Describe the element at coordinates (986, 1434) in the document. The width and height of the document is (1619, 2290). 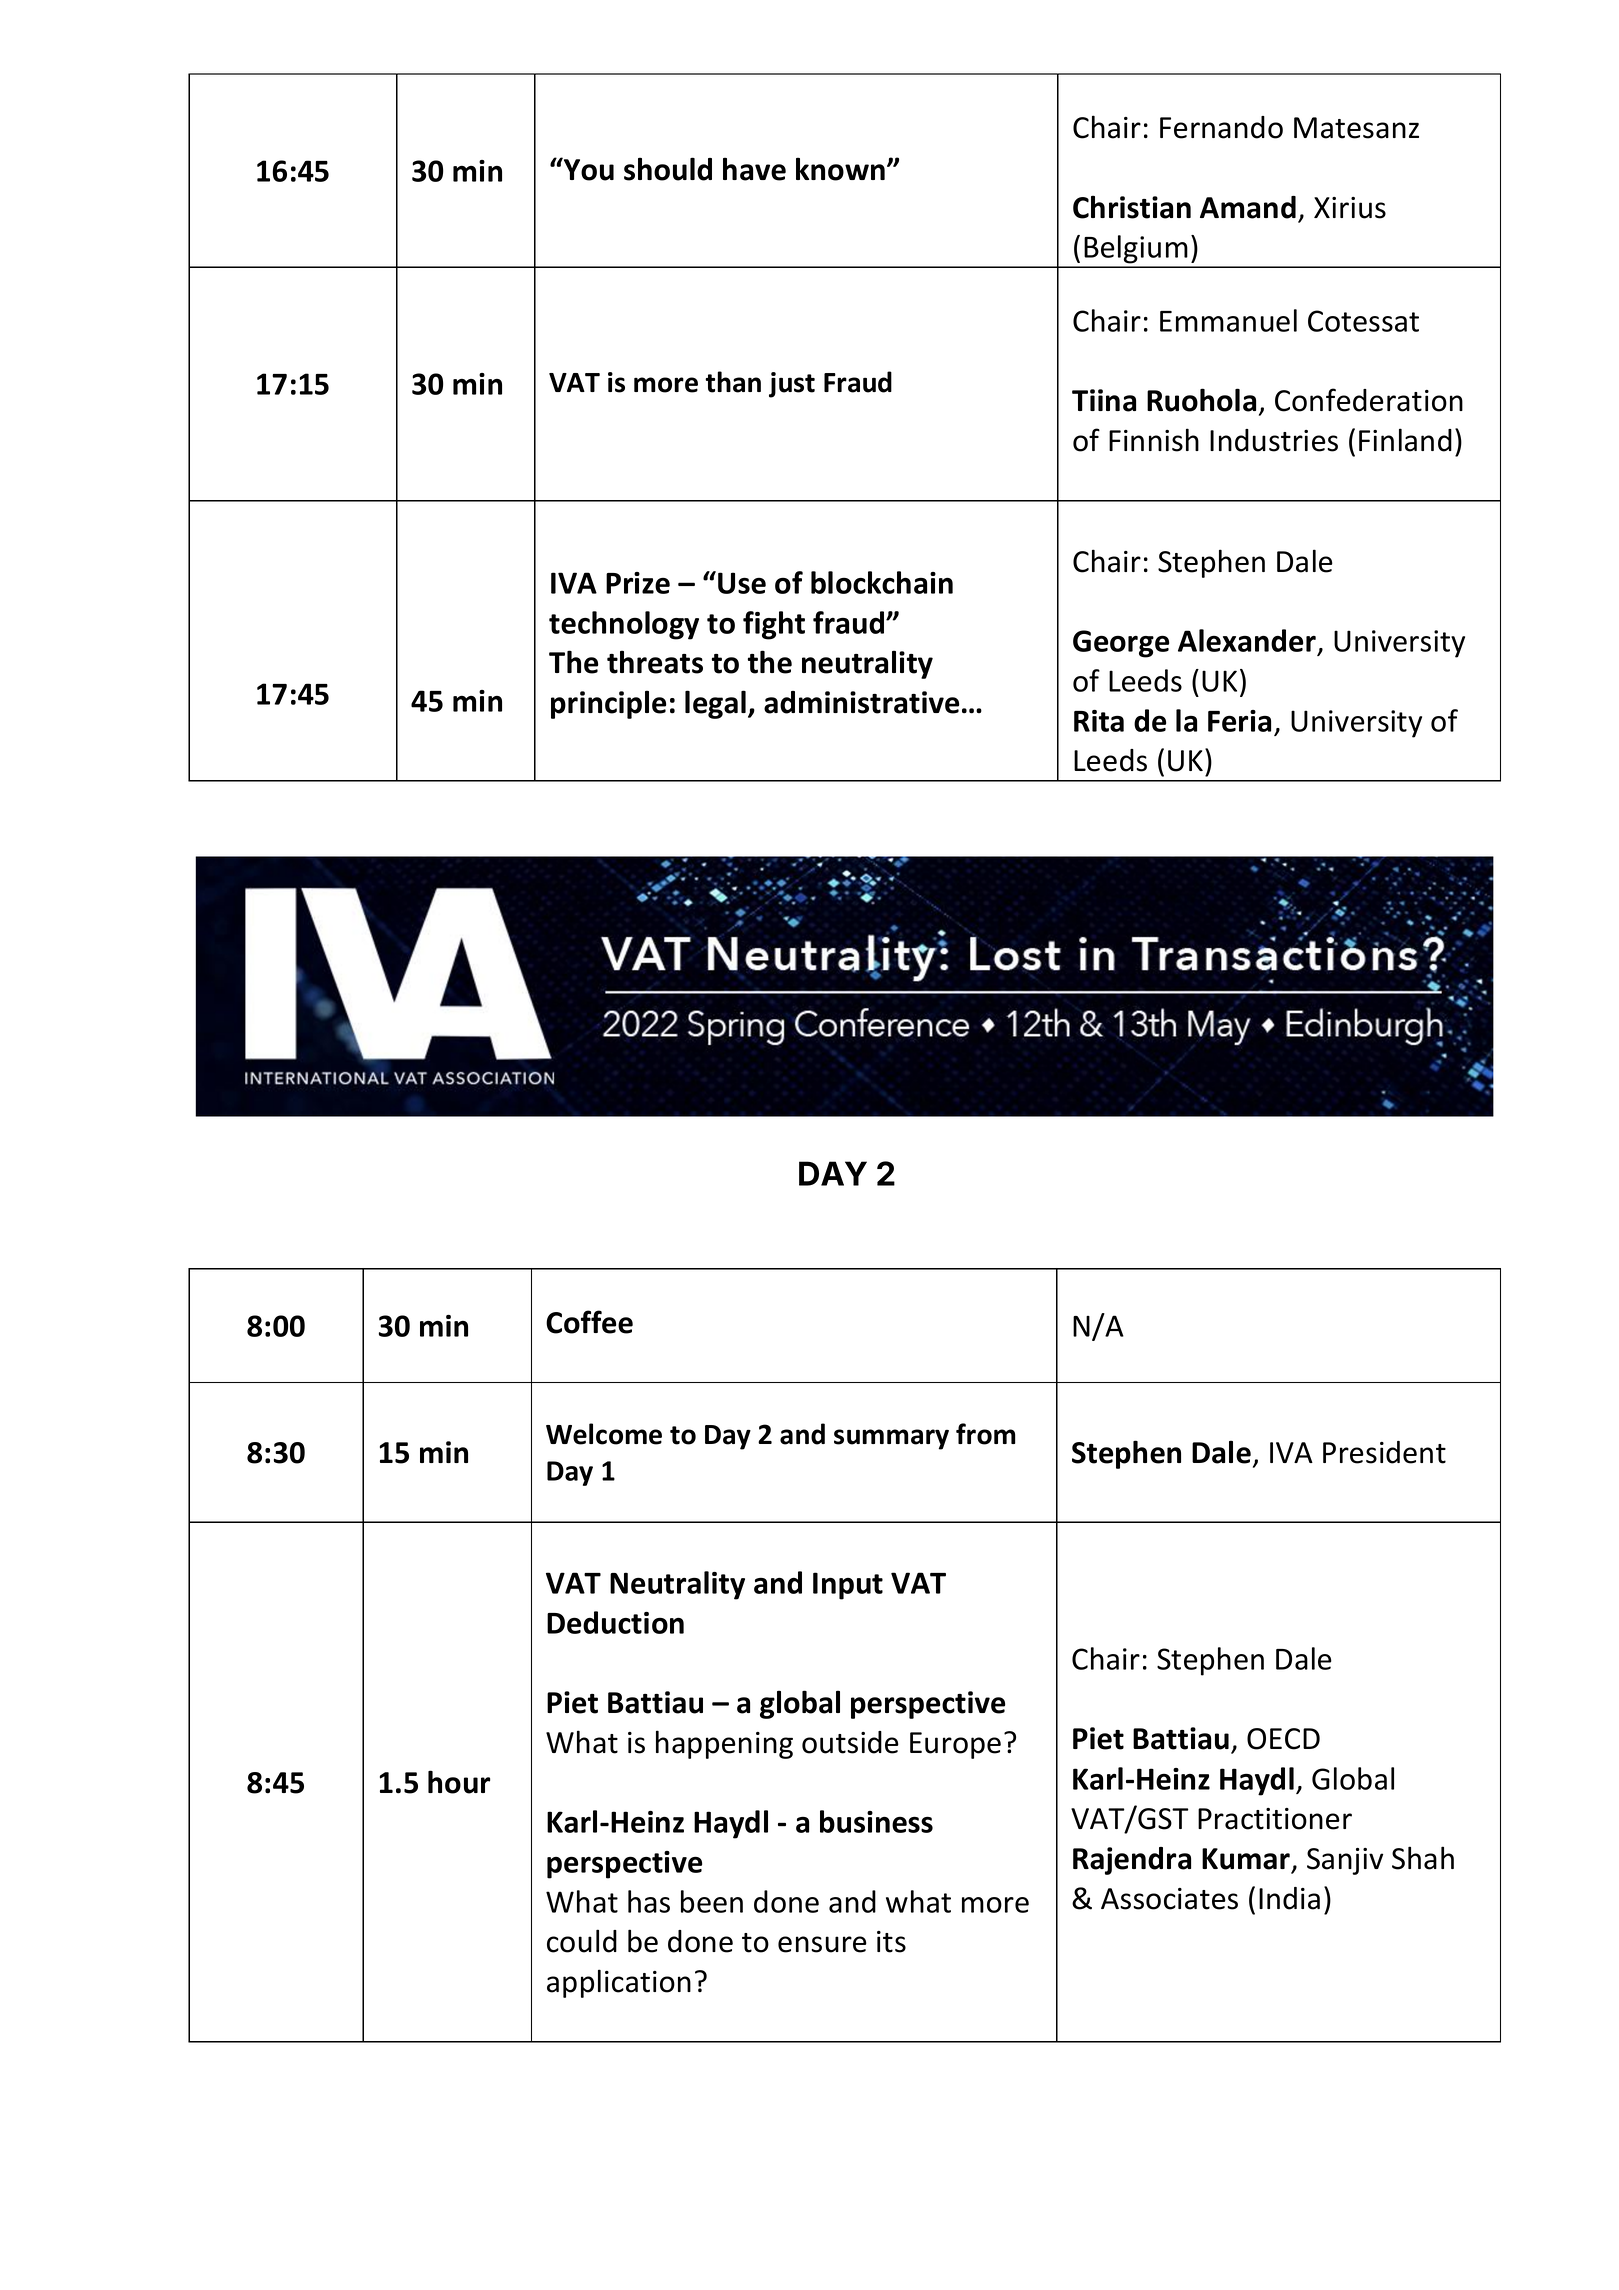
I see `from` at that location.
